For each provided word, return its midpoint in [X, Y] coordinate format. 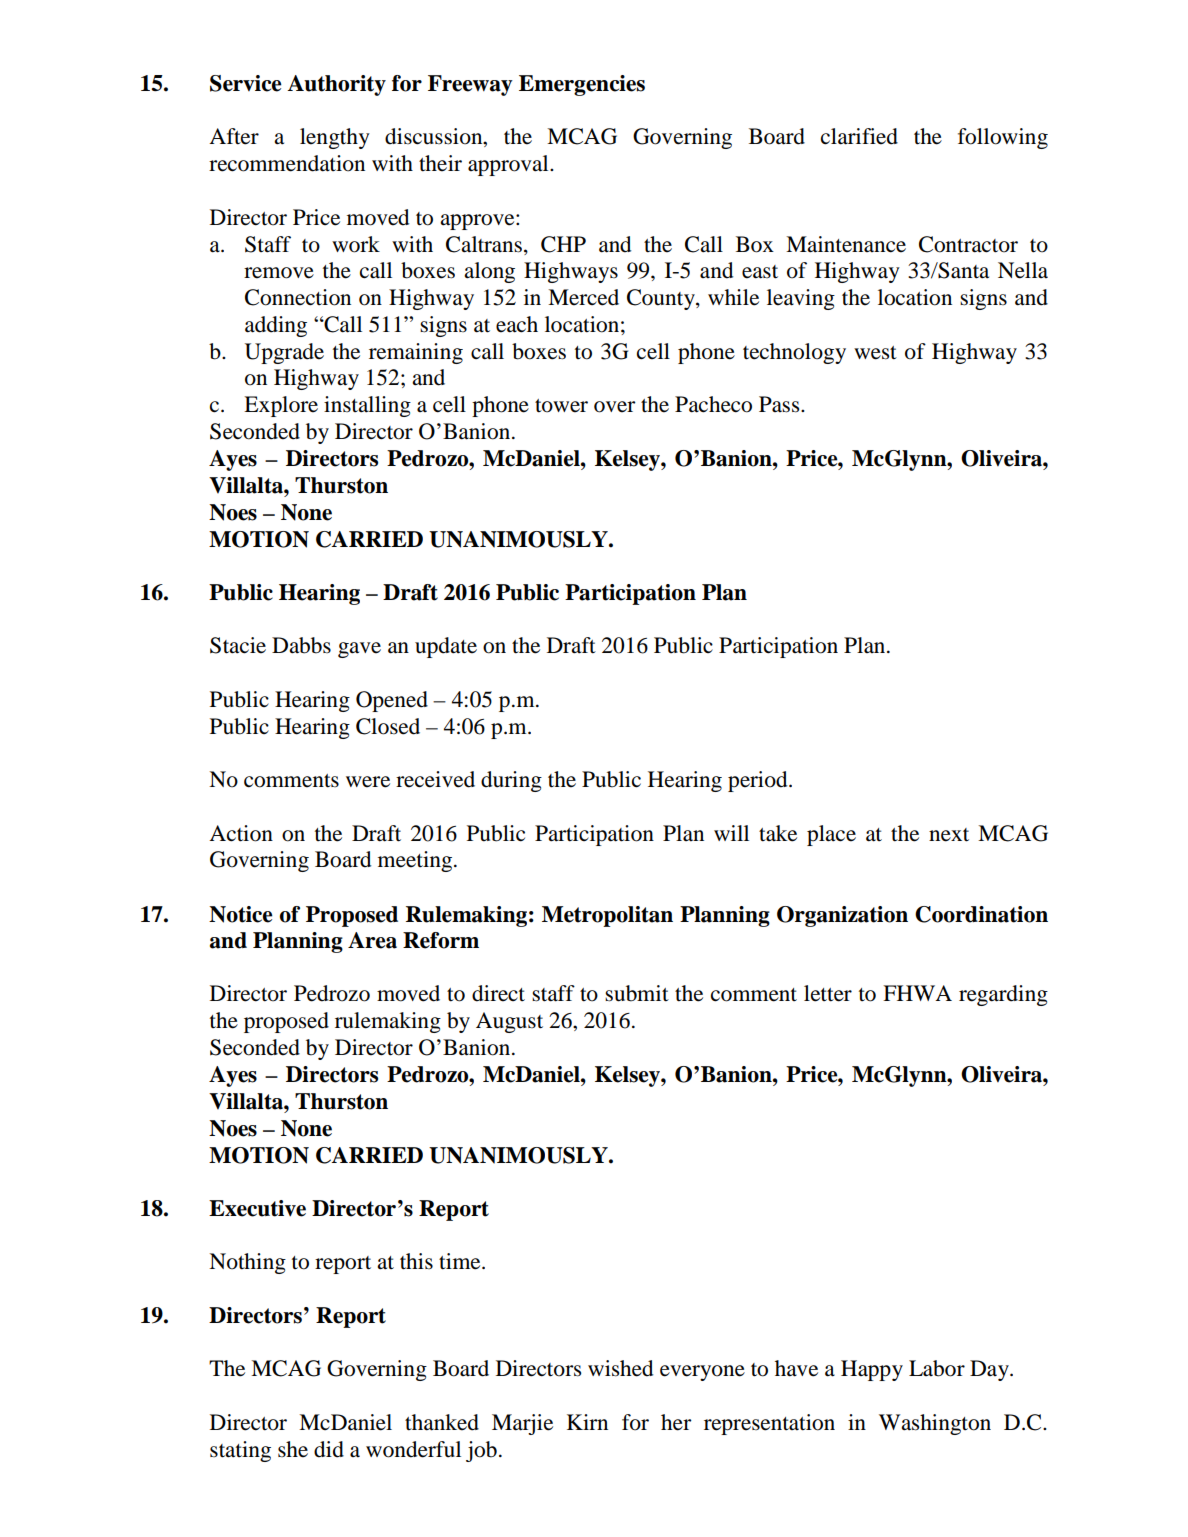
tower [561, 406]
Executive [257, 1208]
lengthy [335, 138]
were [368, 782]
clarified [859, 136]
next [949, 835]
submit [637, 993]
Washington [935, 1424]
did [329, 1449]
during [511, 781]
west [875, 353]
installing [367, 406]
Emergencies [582, 85]
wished [620, 1368]
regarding [1003, 995]
